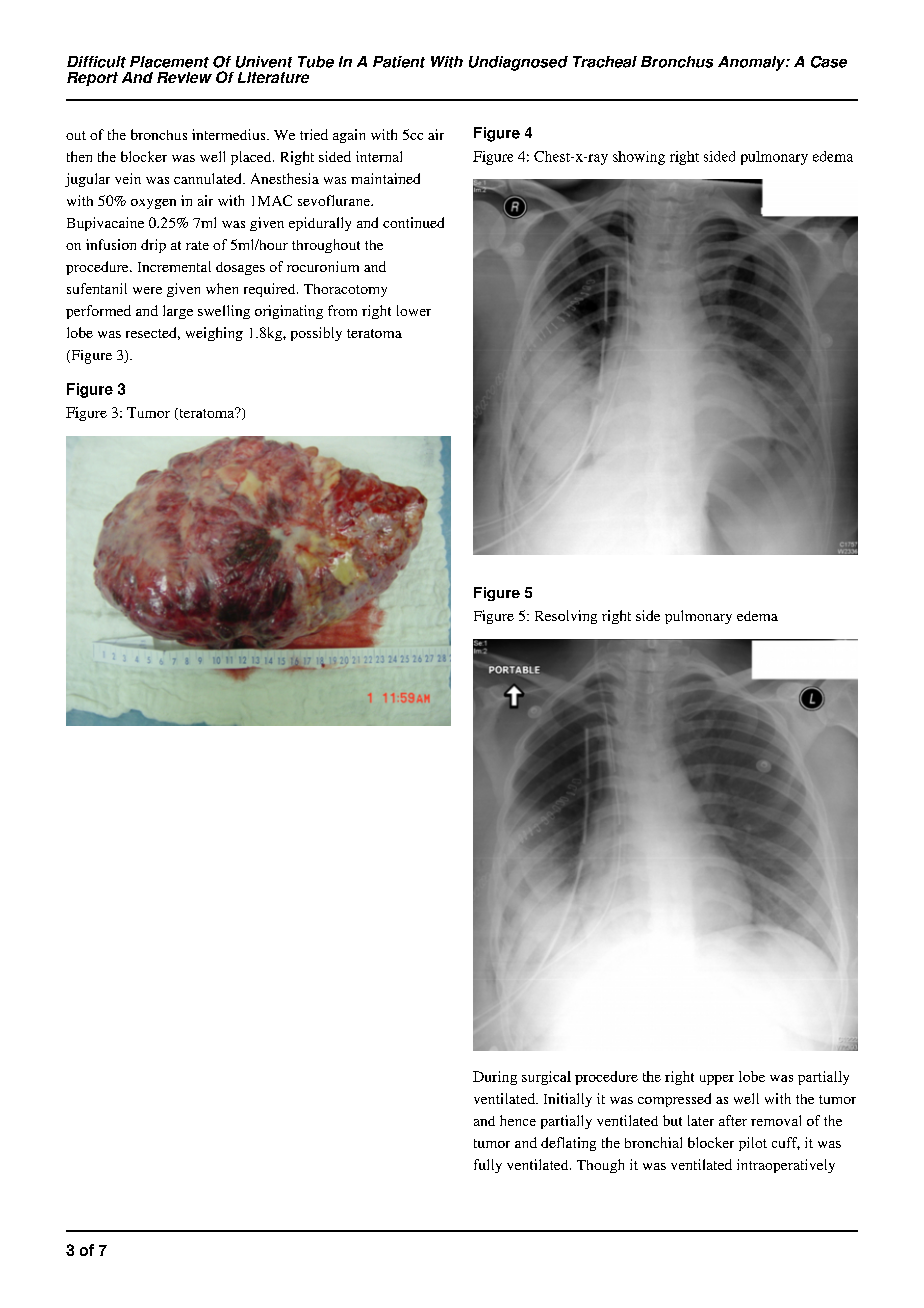  I want to click on Review, so click(184, 77).
